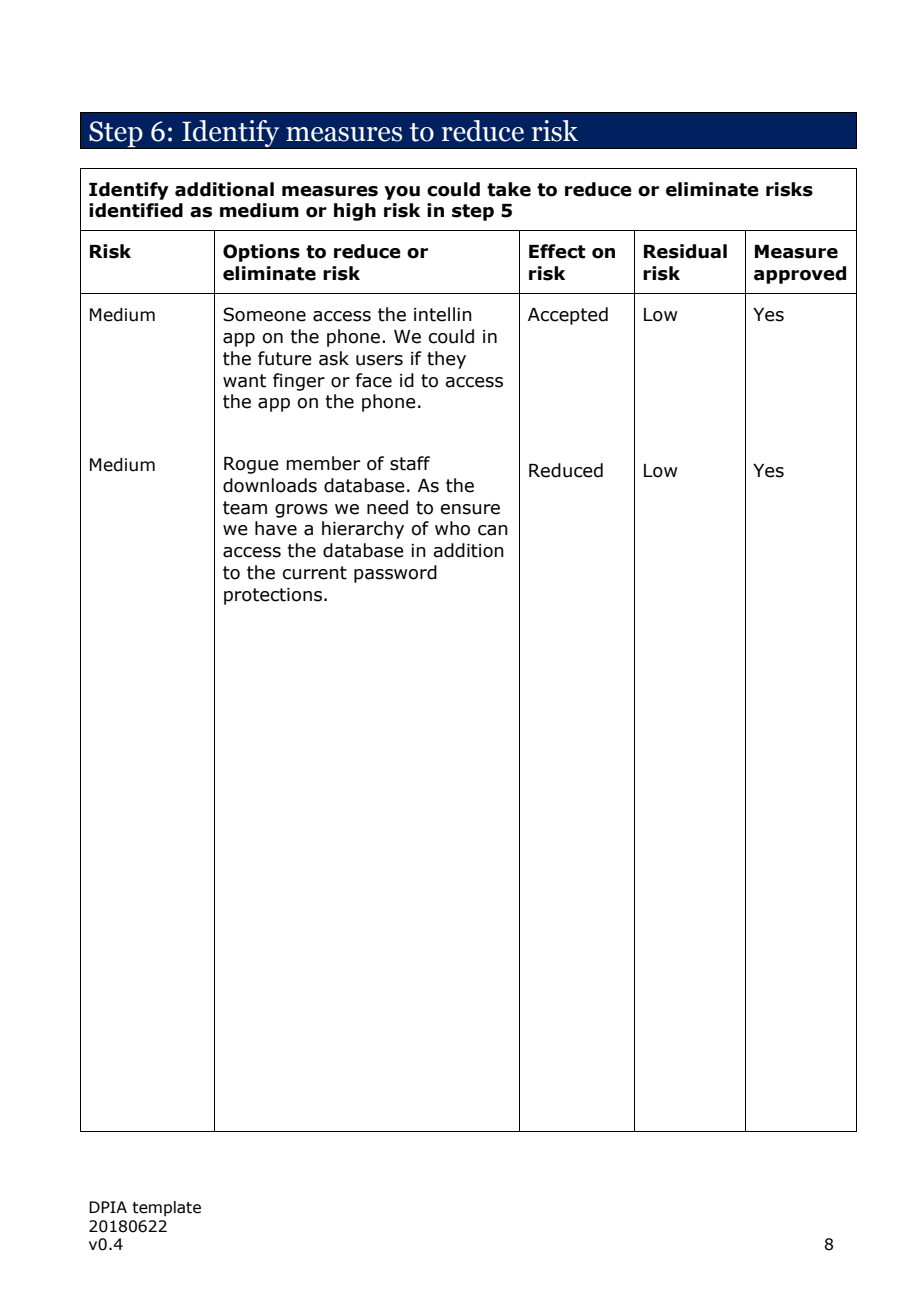 The width and height of the page is (924, 1308). What do you see at coordinates (273, 596) in the page?
I see `protections` at bounding box center [273, 596].
